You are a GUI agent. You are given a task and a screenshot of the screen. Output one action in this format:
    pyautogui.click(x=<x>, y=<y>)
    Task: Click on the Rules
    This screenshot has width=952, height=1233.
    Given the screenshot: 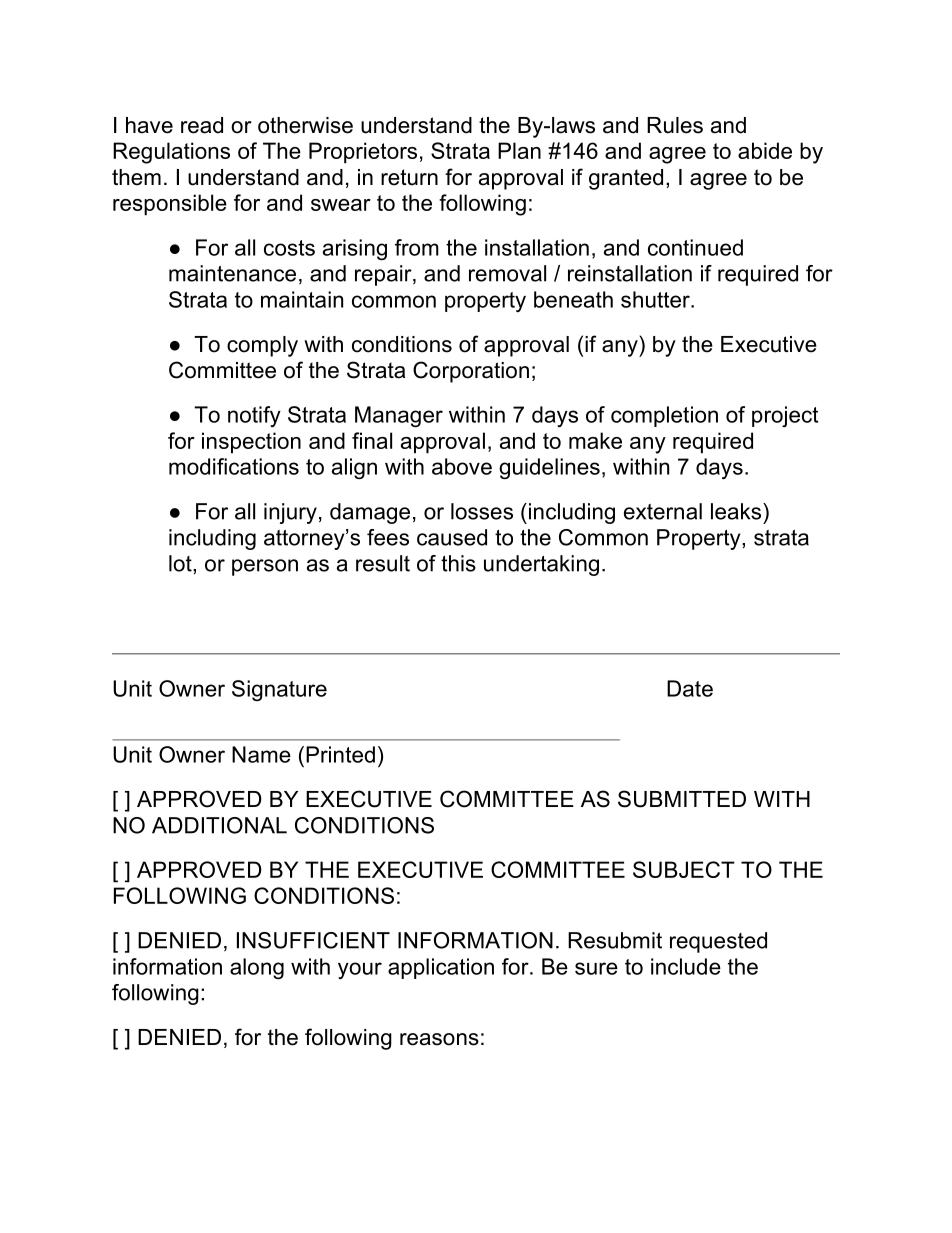 What is the action you would take?
    pyautogui.click(x=675, y=125)
